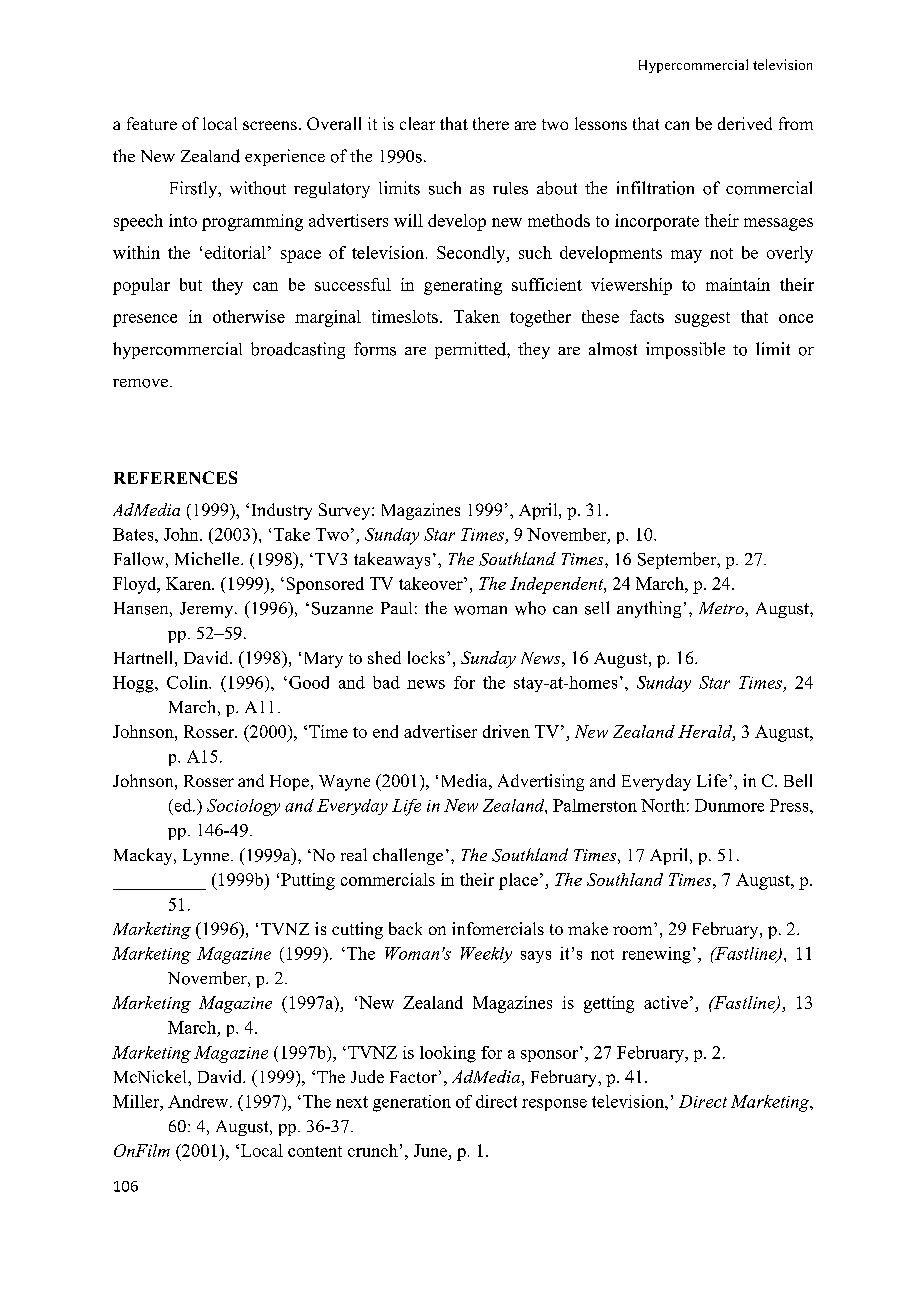 The image size is (924, 1308). Describe the element at coordinates (491, 123) in the screenshot. I see `there` at that location.
